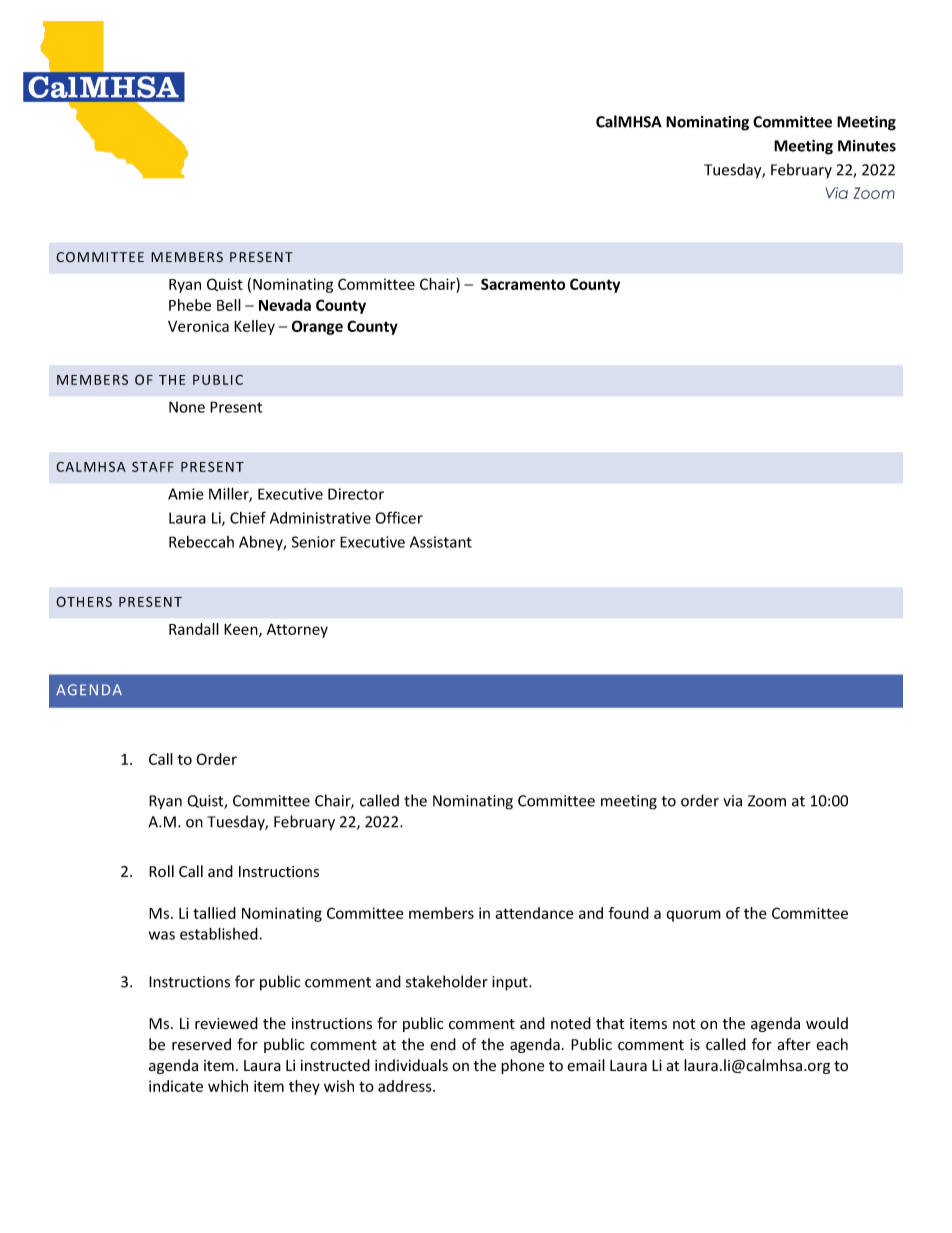 The image size is (952, 1233). Describe the element at coordinates (186, 494) in the screenshot. I see `Amie` at that location.
